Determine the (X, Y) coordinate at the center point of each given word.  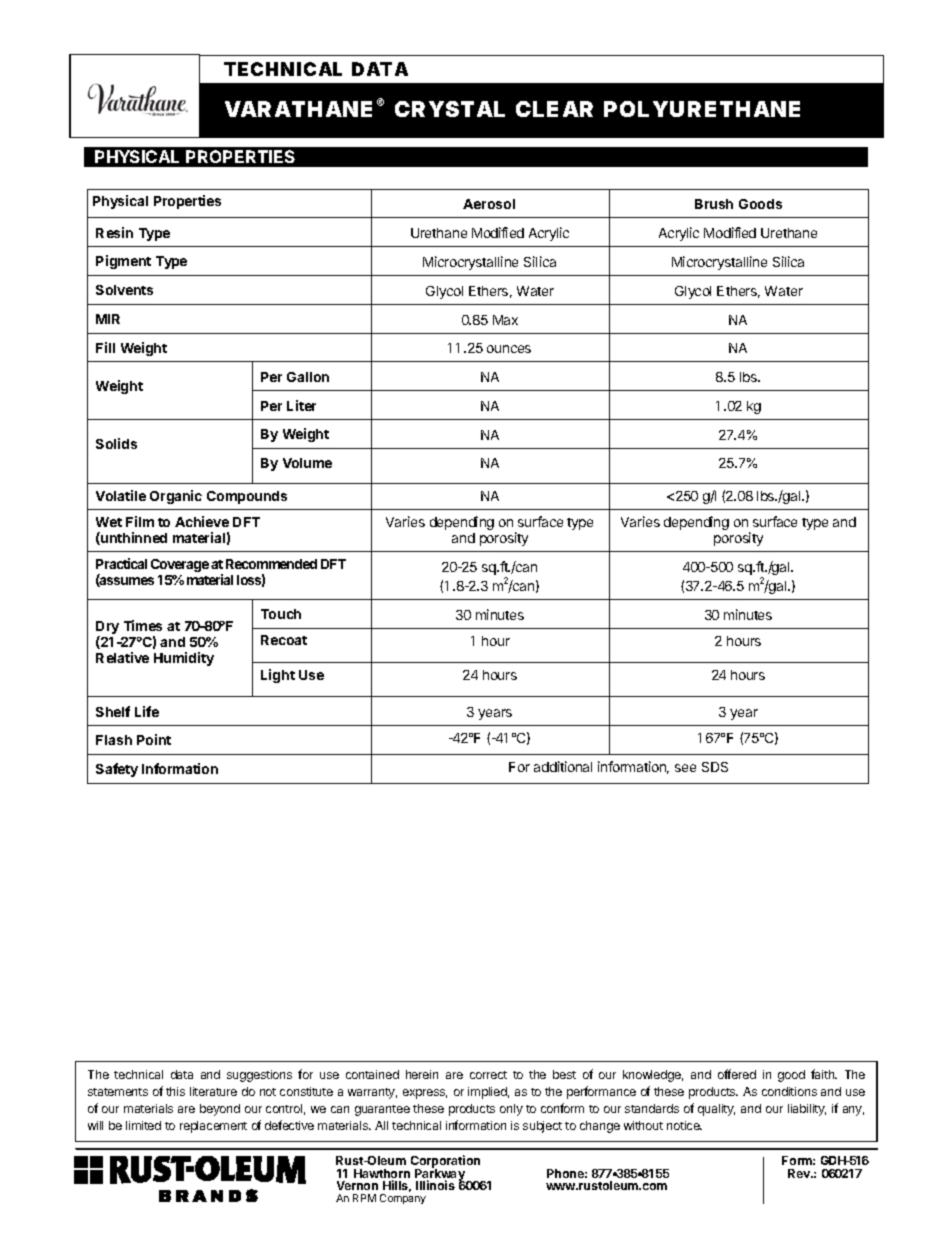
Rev (800, 1173)
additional (563, 766)
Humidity (184, 659)
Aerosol (489, 204)
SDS (715, 767)
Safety (117, 770)
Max (505, 320)
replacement (213, 1127)
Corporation (445, 1162)
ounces (509, 349)
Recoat (284, 640)
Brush (714, 204)
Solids (116, 443)
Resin (114, 232)
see (685, 768)
